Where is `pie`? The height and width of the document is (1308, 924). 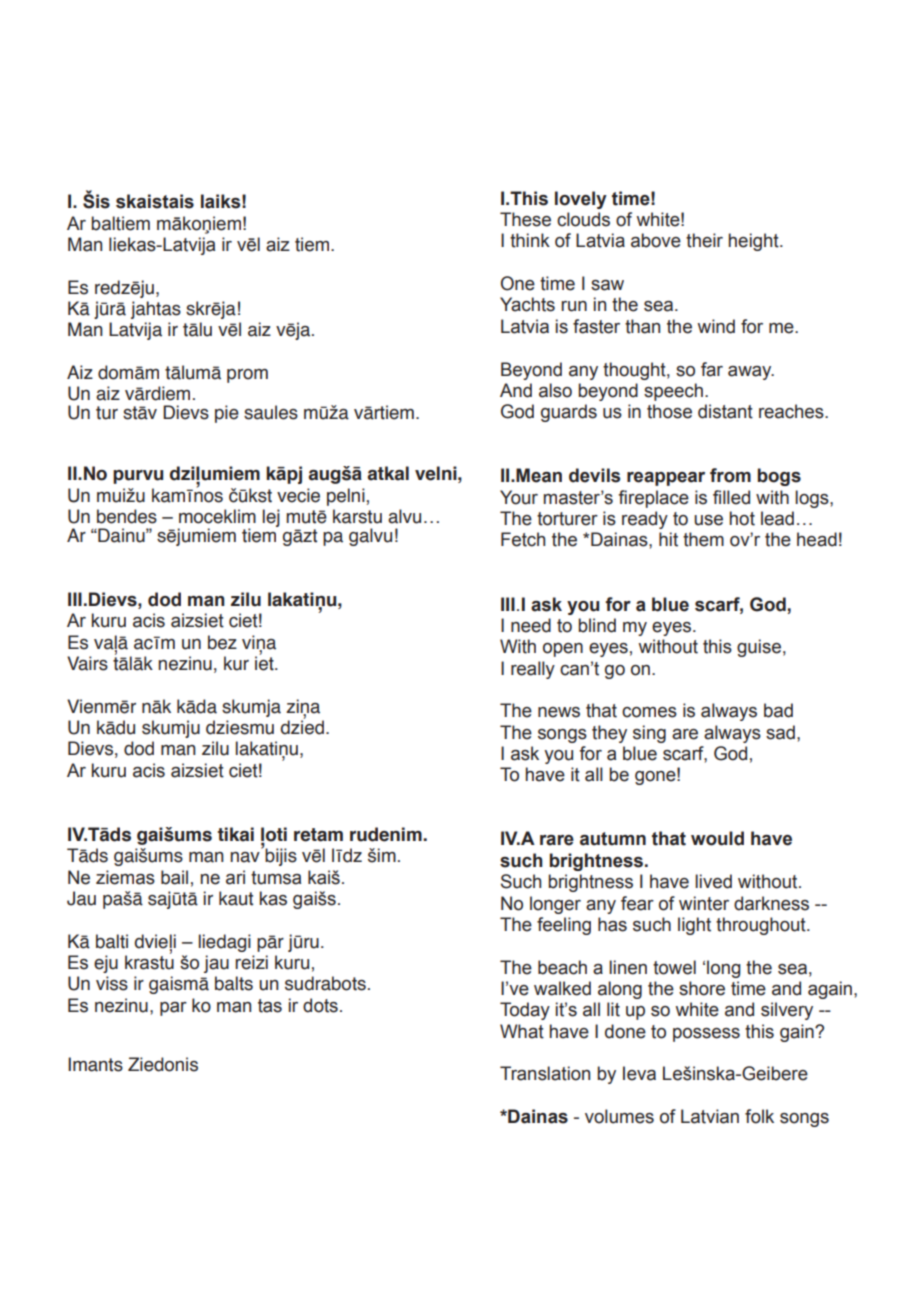
pie is located at coordinates (227, 414).
